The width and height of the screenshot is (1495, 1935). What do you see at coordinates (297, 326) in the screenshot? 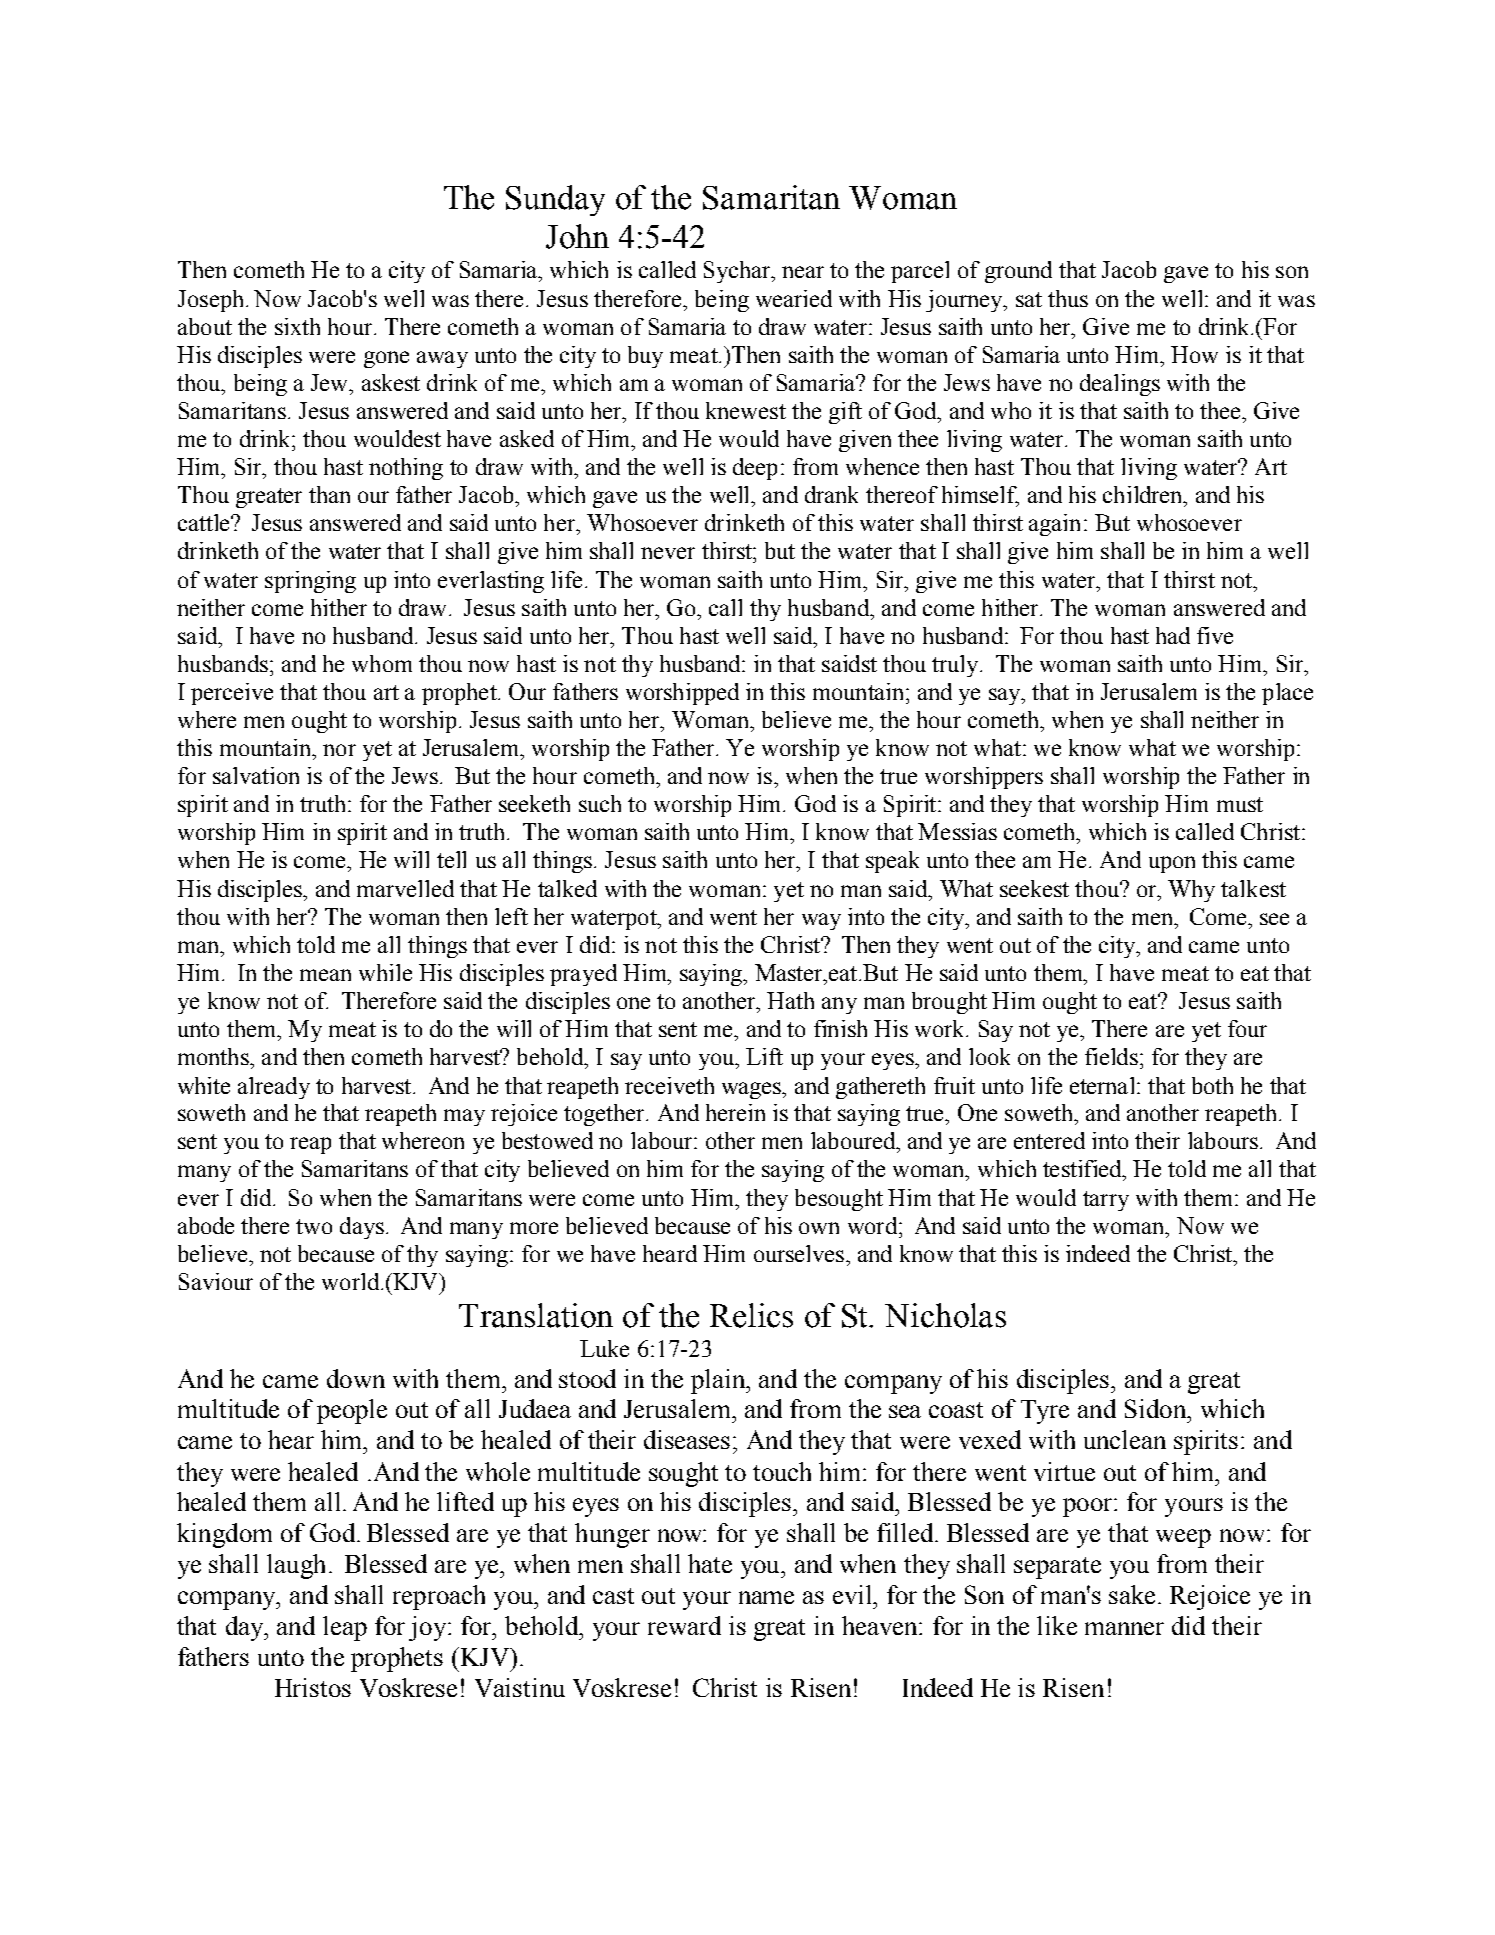
I see `sixth` at bounding box center [297, 326].
